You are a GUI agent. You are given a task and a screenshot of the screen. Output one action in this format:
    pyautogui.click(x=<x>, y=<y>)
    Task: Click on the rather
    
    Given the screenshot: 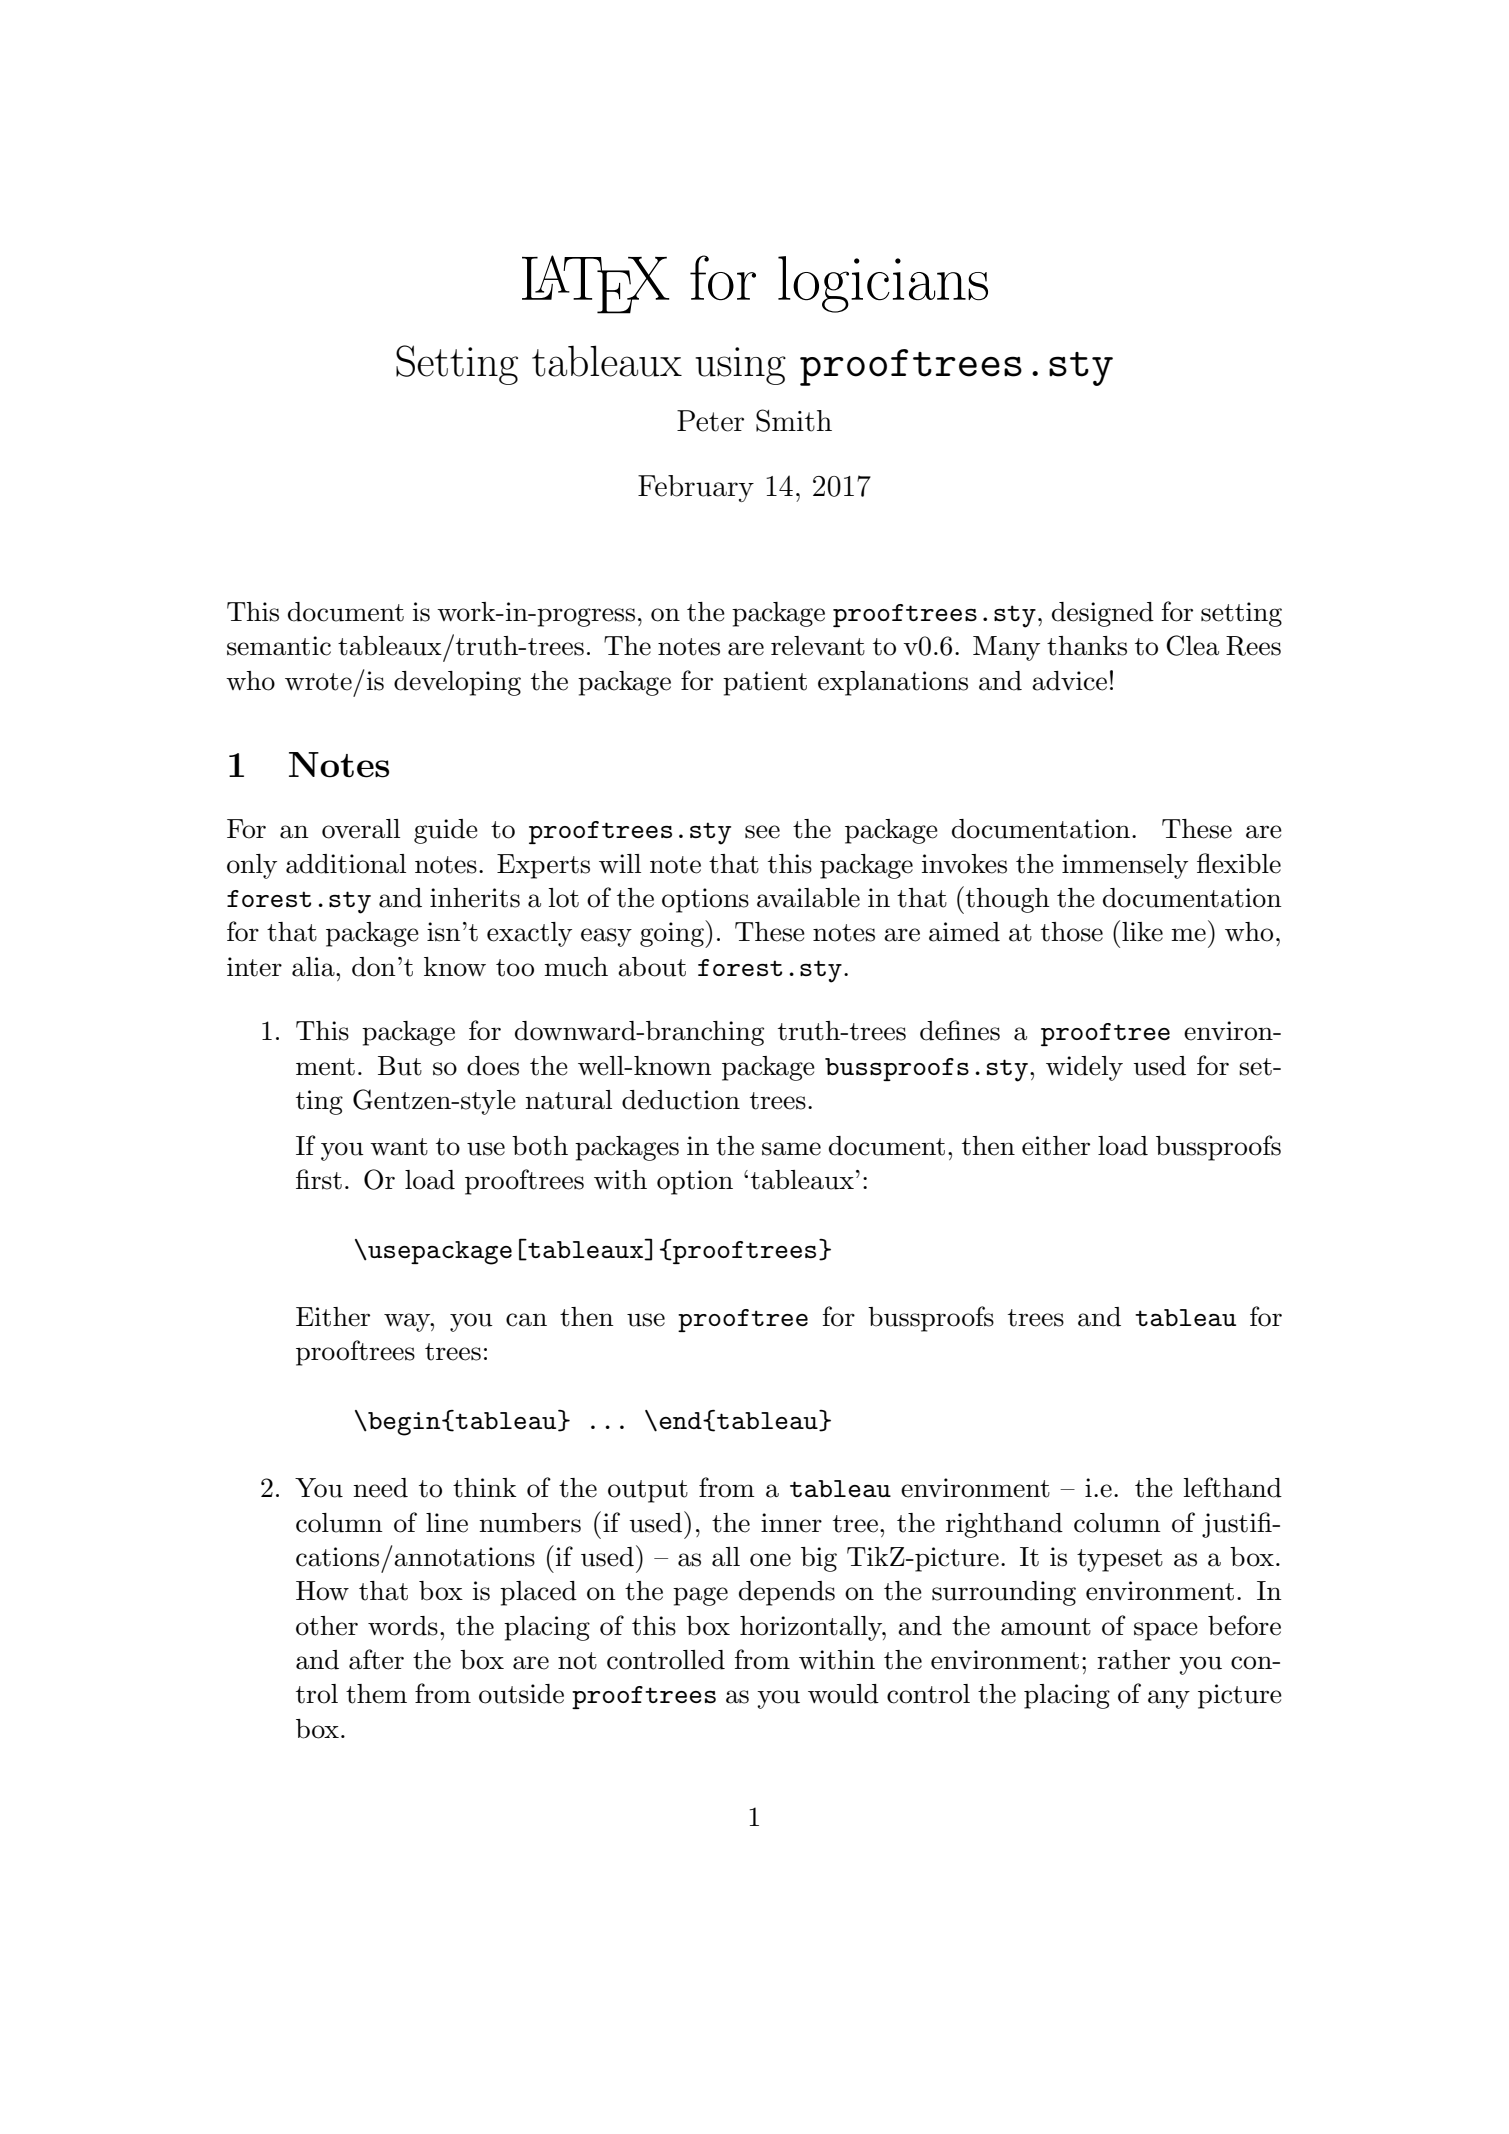 What is the action you would take?
    pyautogui.click(x=1133, y=1660)
